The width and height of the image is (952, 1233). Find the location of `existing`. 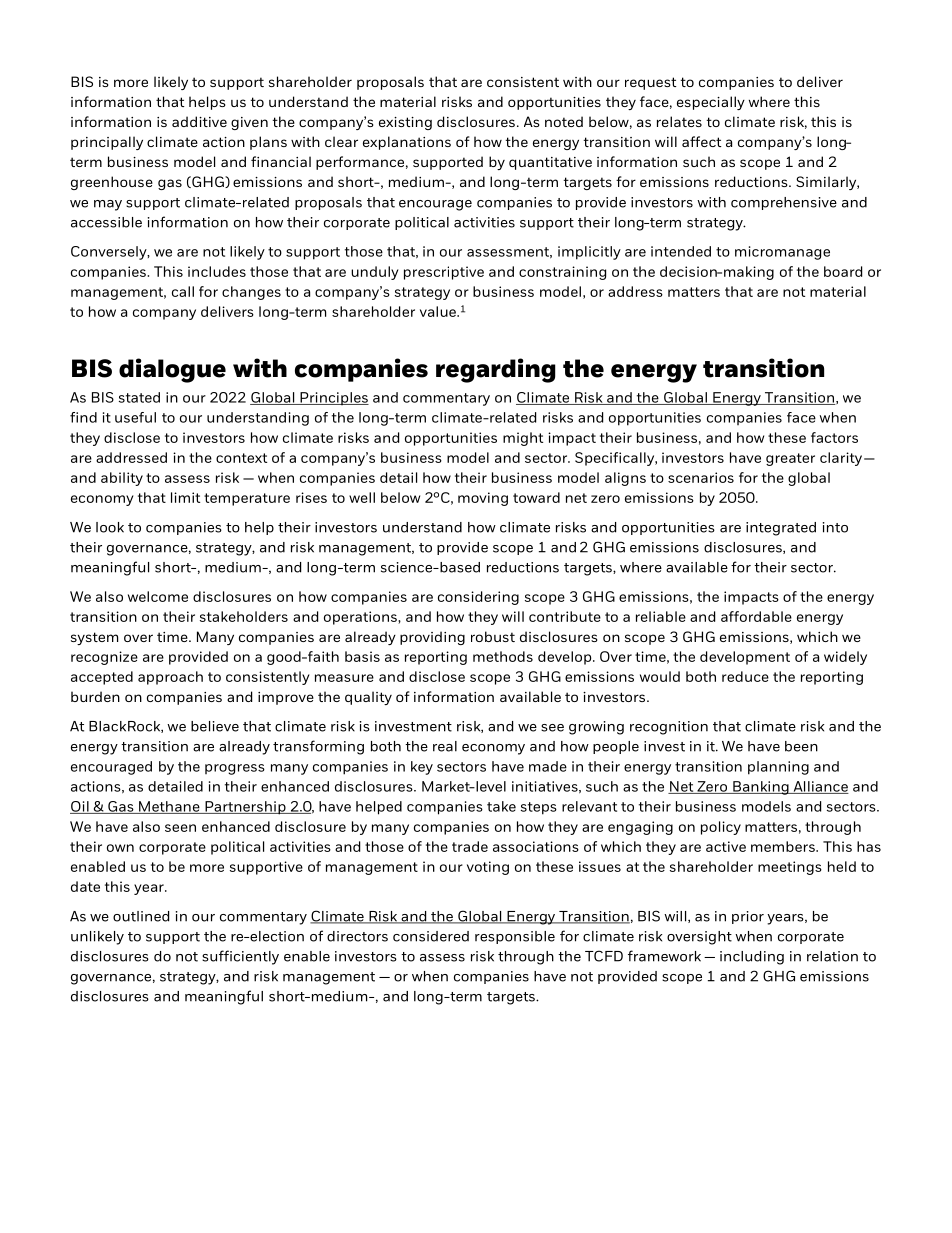

existing is located at coordinates (405, 123).
